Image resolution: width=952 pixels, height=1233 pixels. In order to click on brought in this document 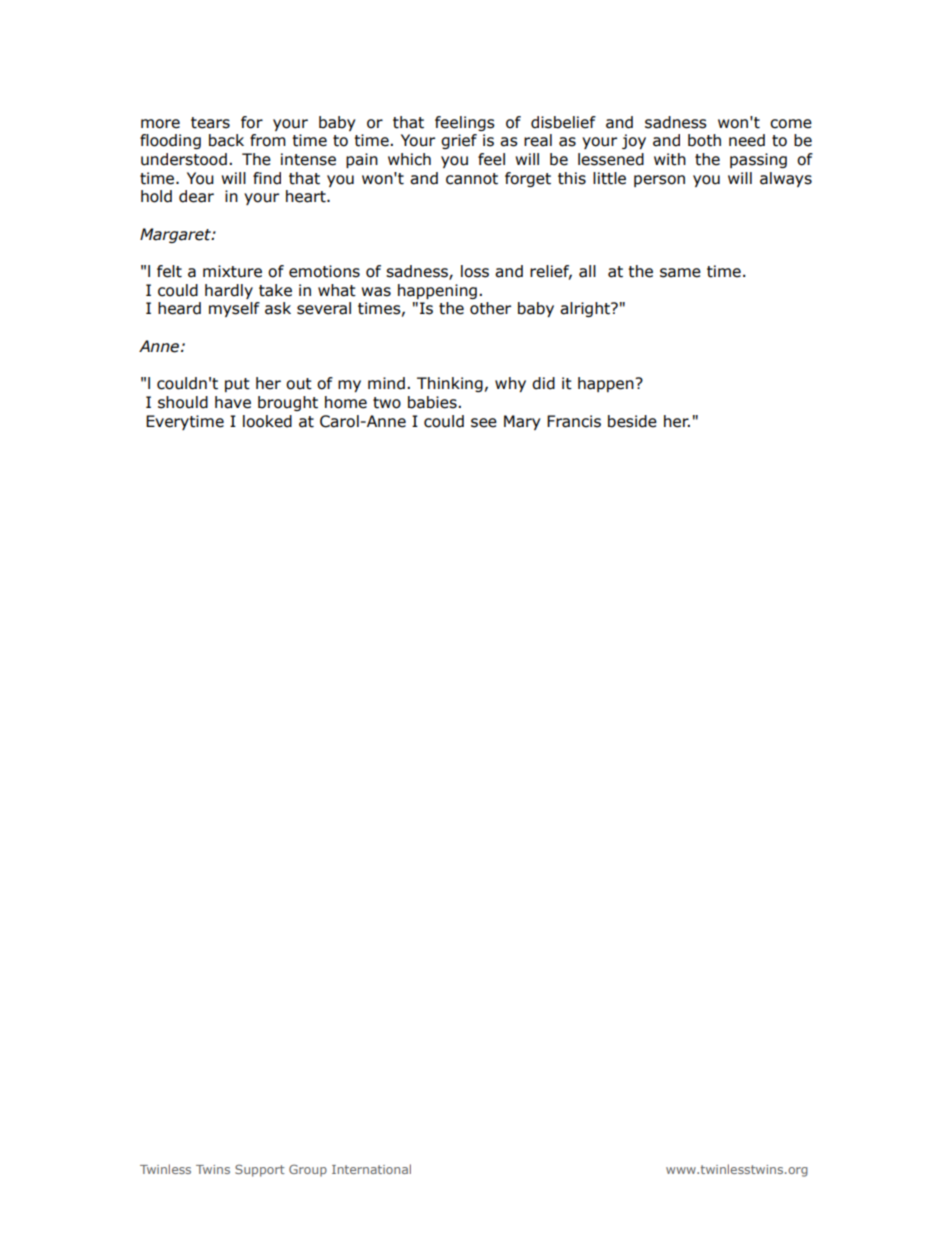, I will do `click(288, 403)`.
